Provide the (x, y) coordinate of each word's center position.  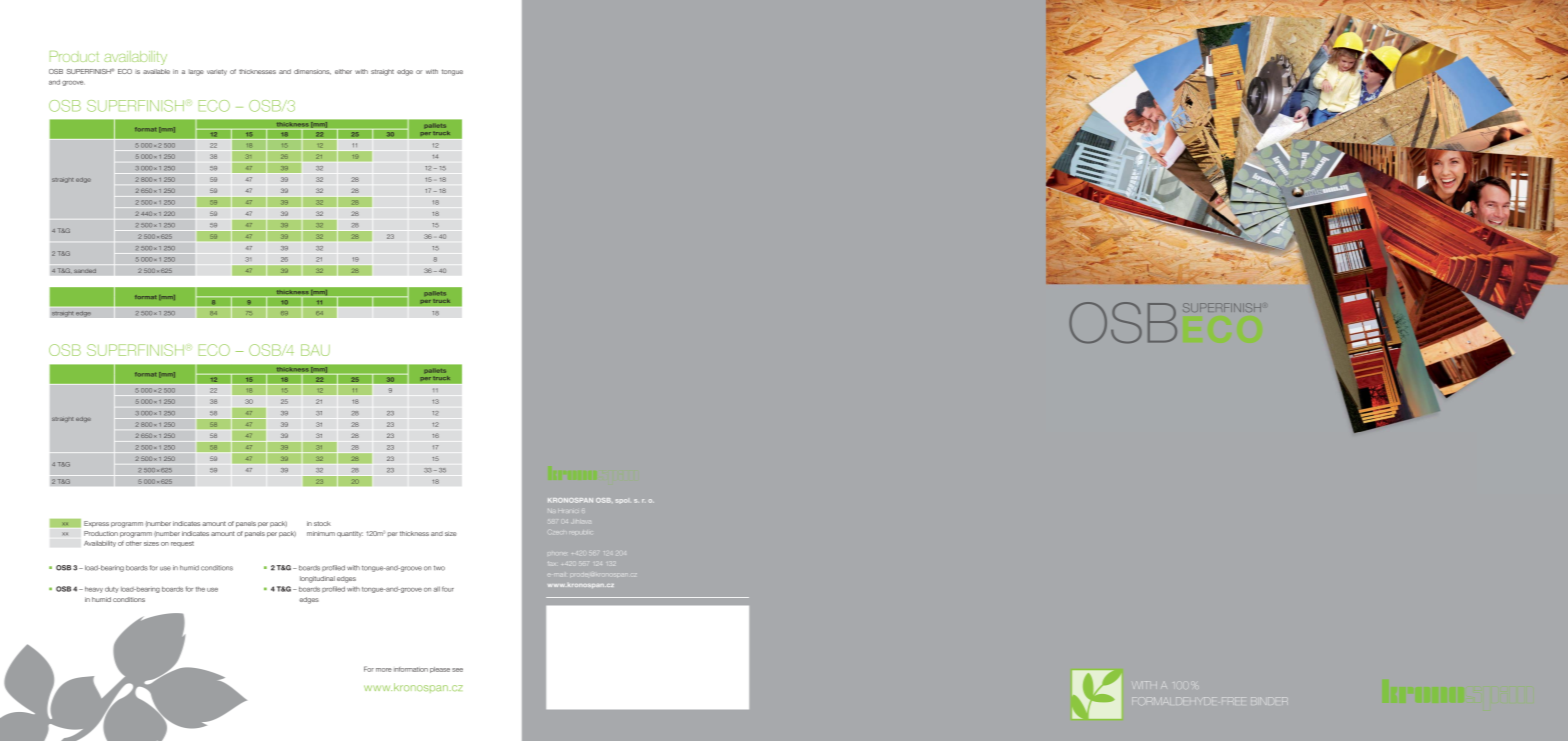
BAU (315, 350)
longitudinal (317, 579)
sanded (85, 271)
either (343, 71)
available (156, 71)
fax (551, 563)
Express (96, 524)
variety (217, 72)
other (134, 543)
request (182, 544)
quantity (350, 534)
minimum (321, 533)
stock (322, 523)
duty (112, 589)
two (439, 568)
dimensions (312, 72)
